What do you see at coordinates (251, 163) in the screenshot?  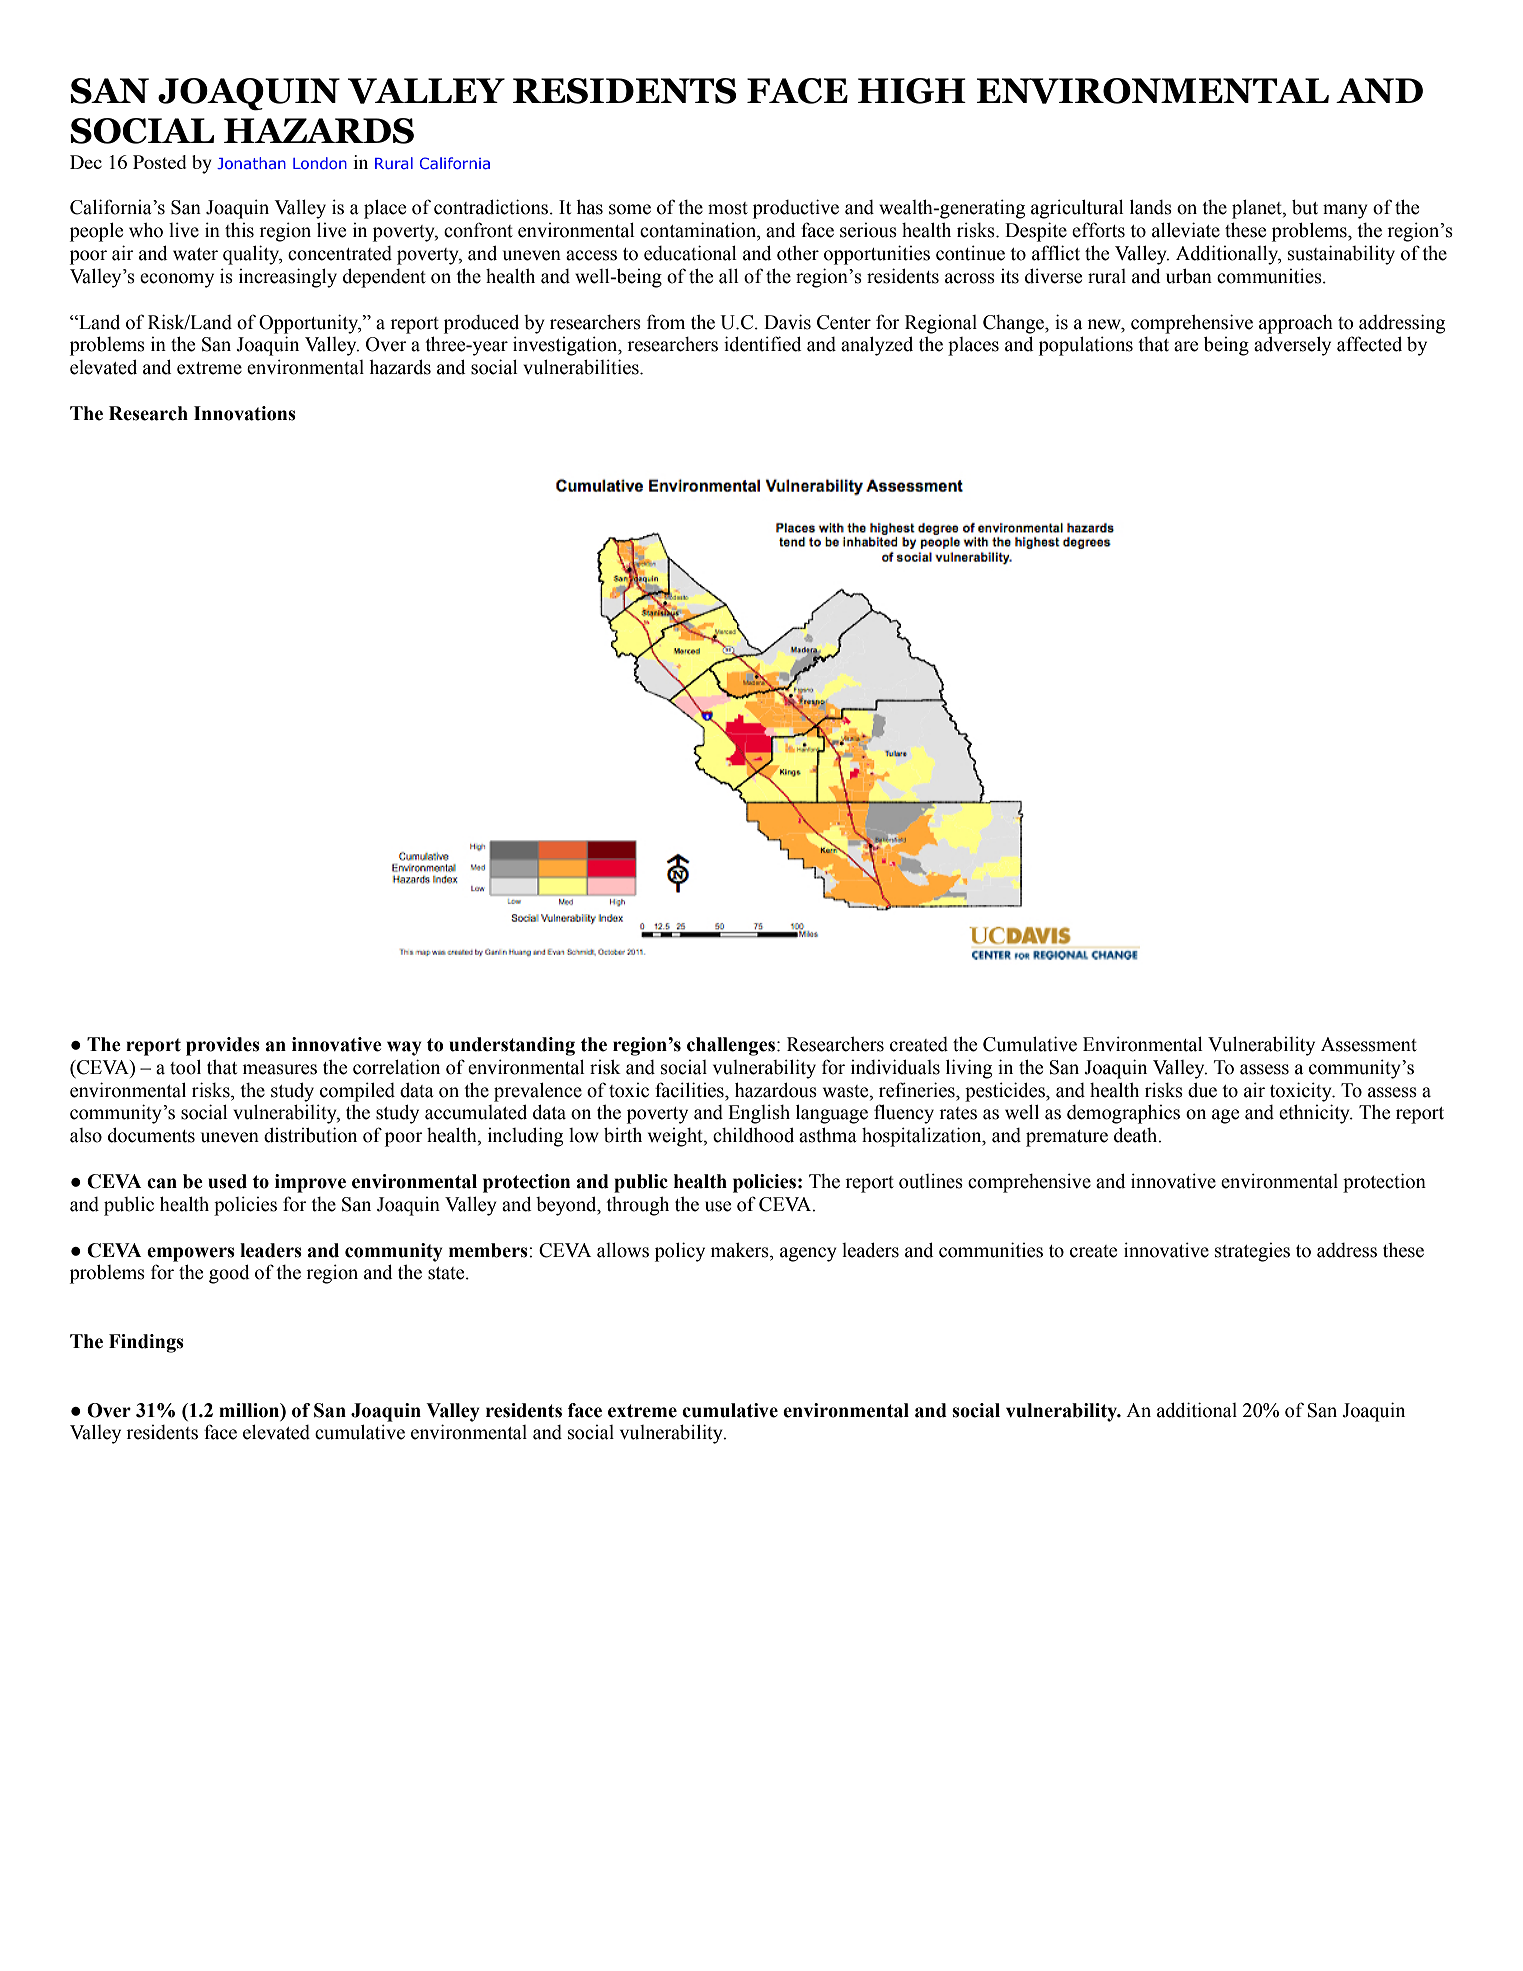 I see `Jonathan` at bounding box center [251, 163].
